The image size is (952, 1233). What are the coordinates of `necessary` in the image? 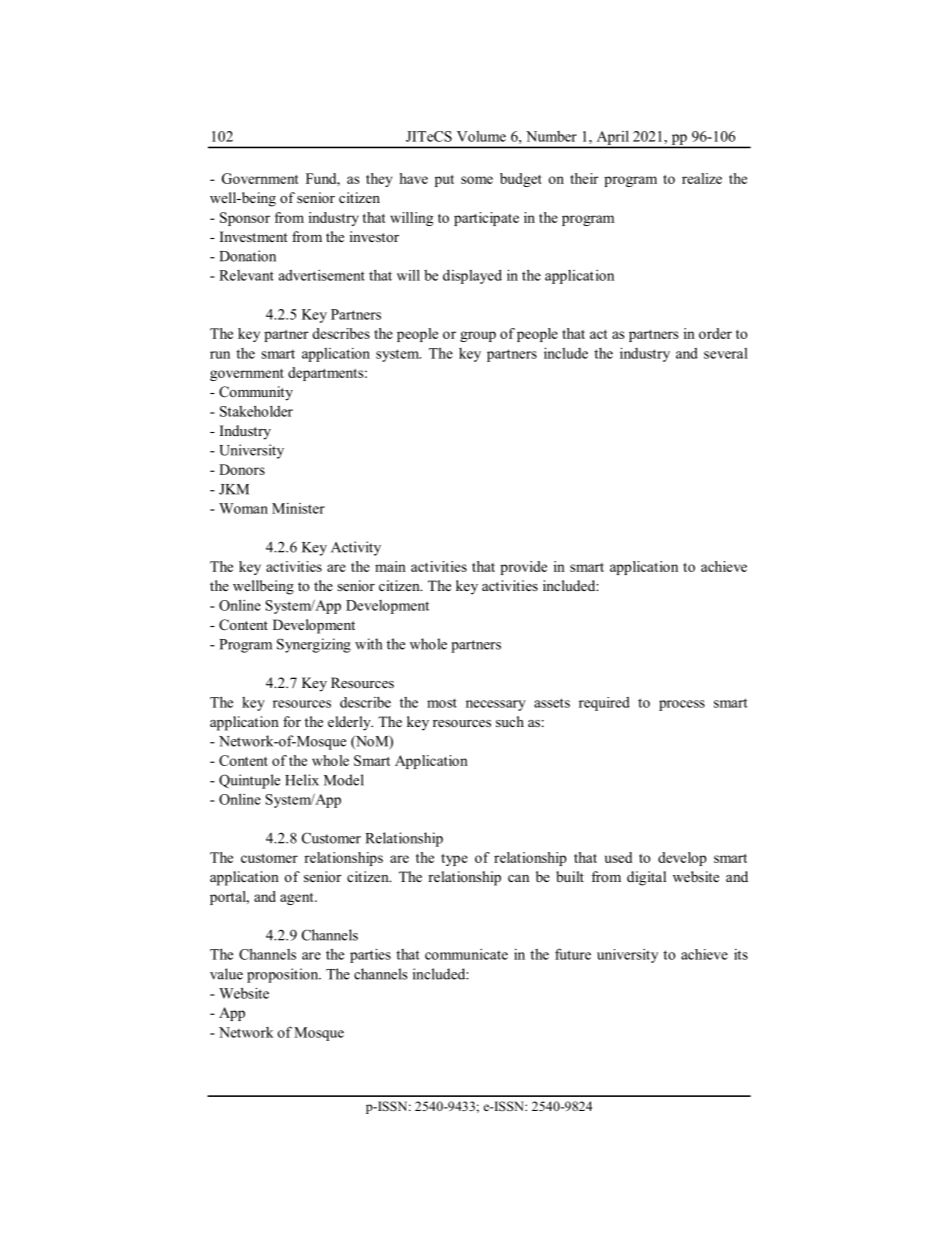 It's located at (496, 705).
